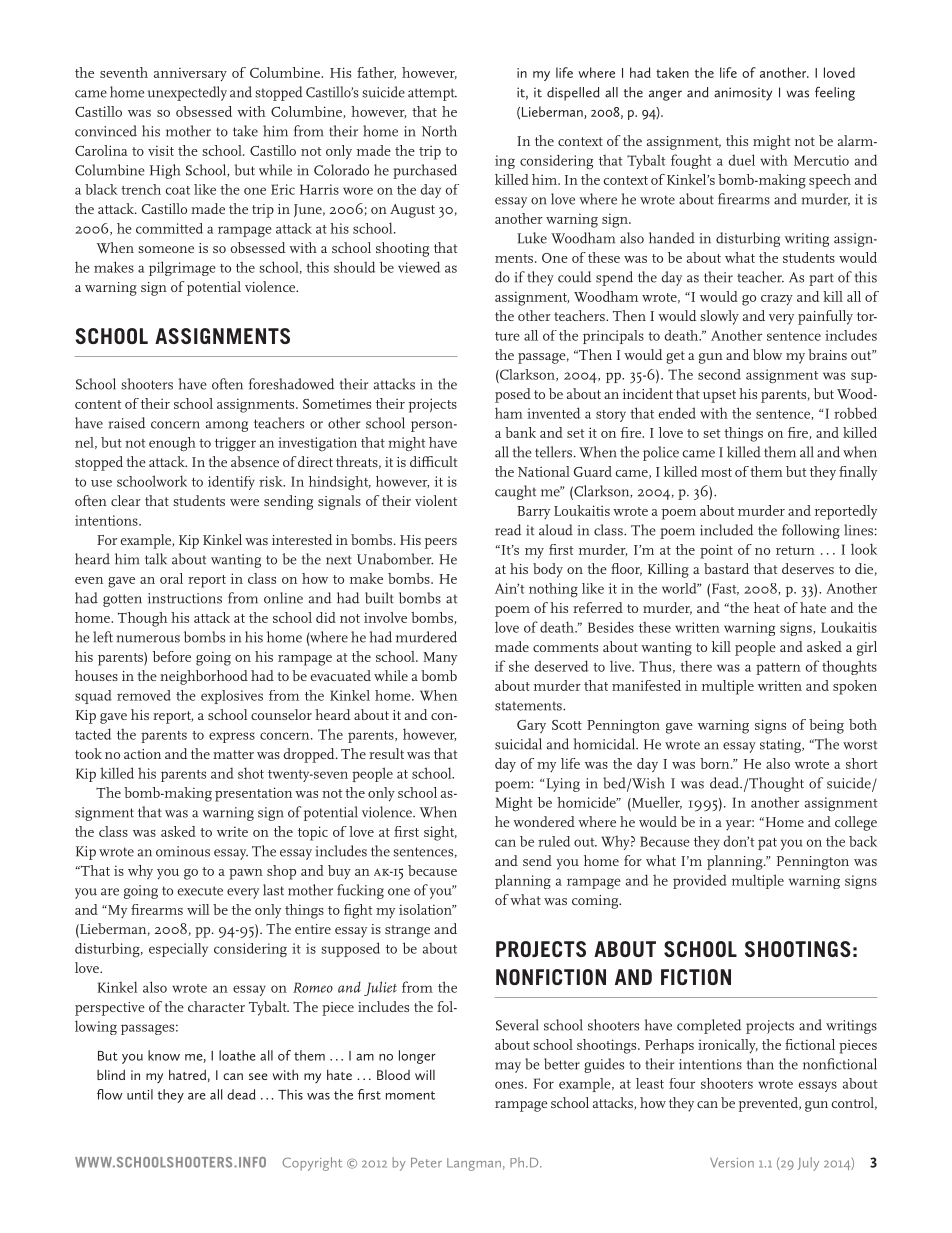 Image resolution: width=952 pixels, height=1233 pixels. I want to click on unexpectedly, so click(187, 93).
